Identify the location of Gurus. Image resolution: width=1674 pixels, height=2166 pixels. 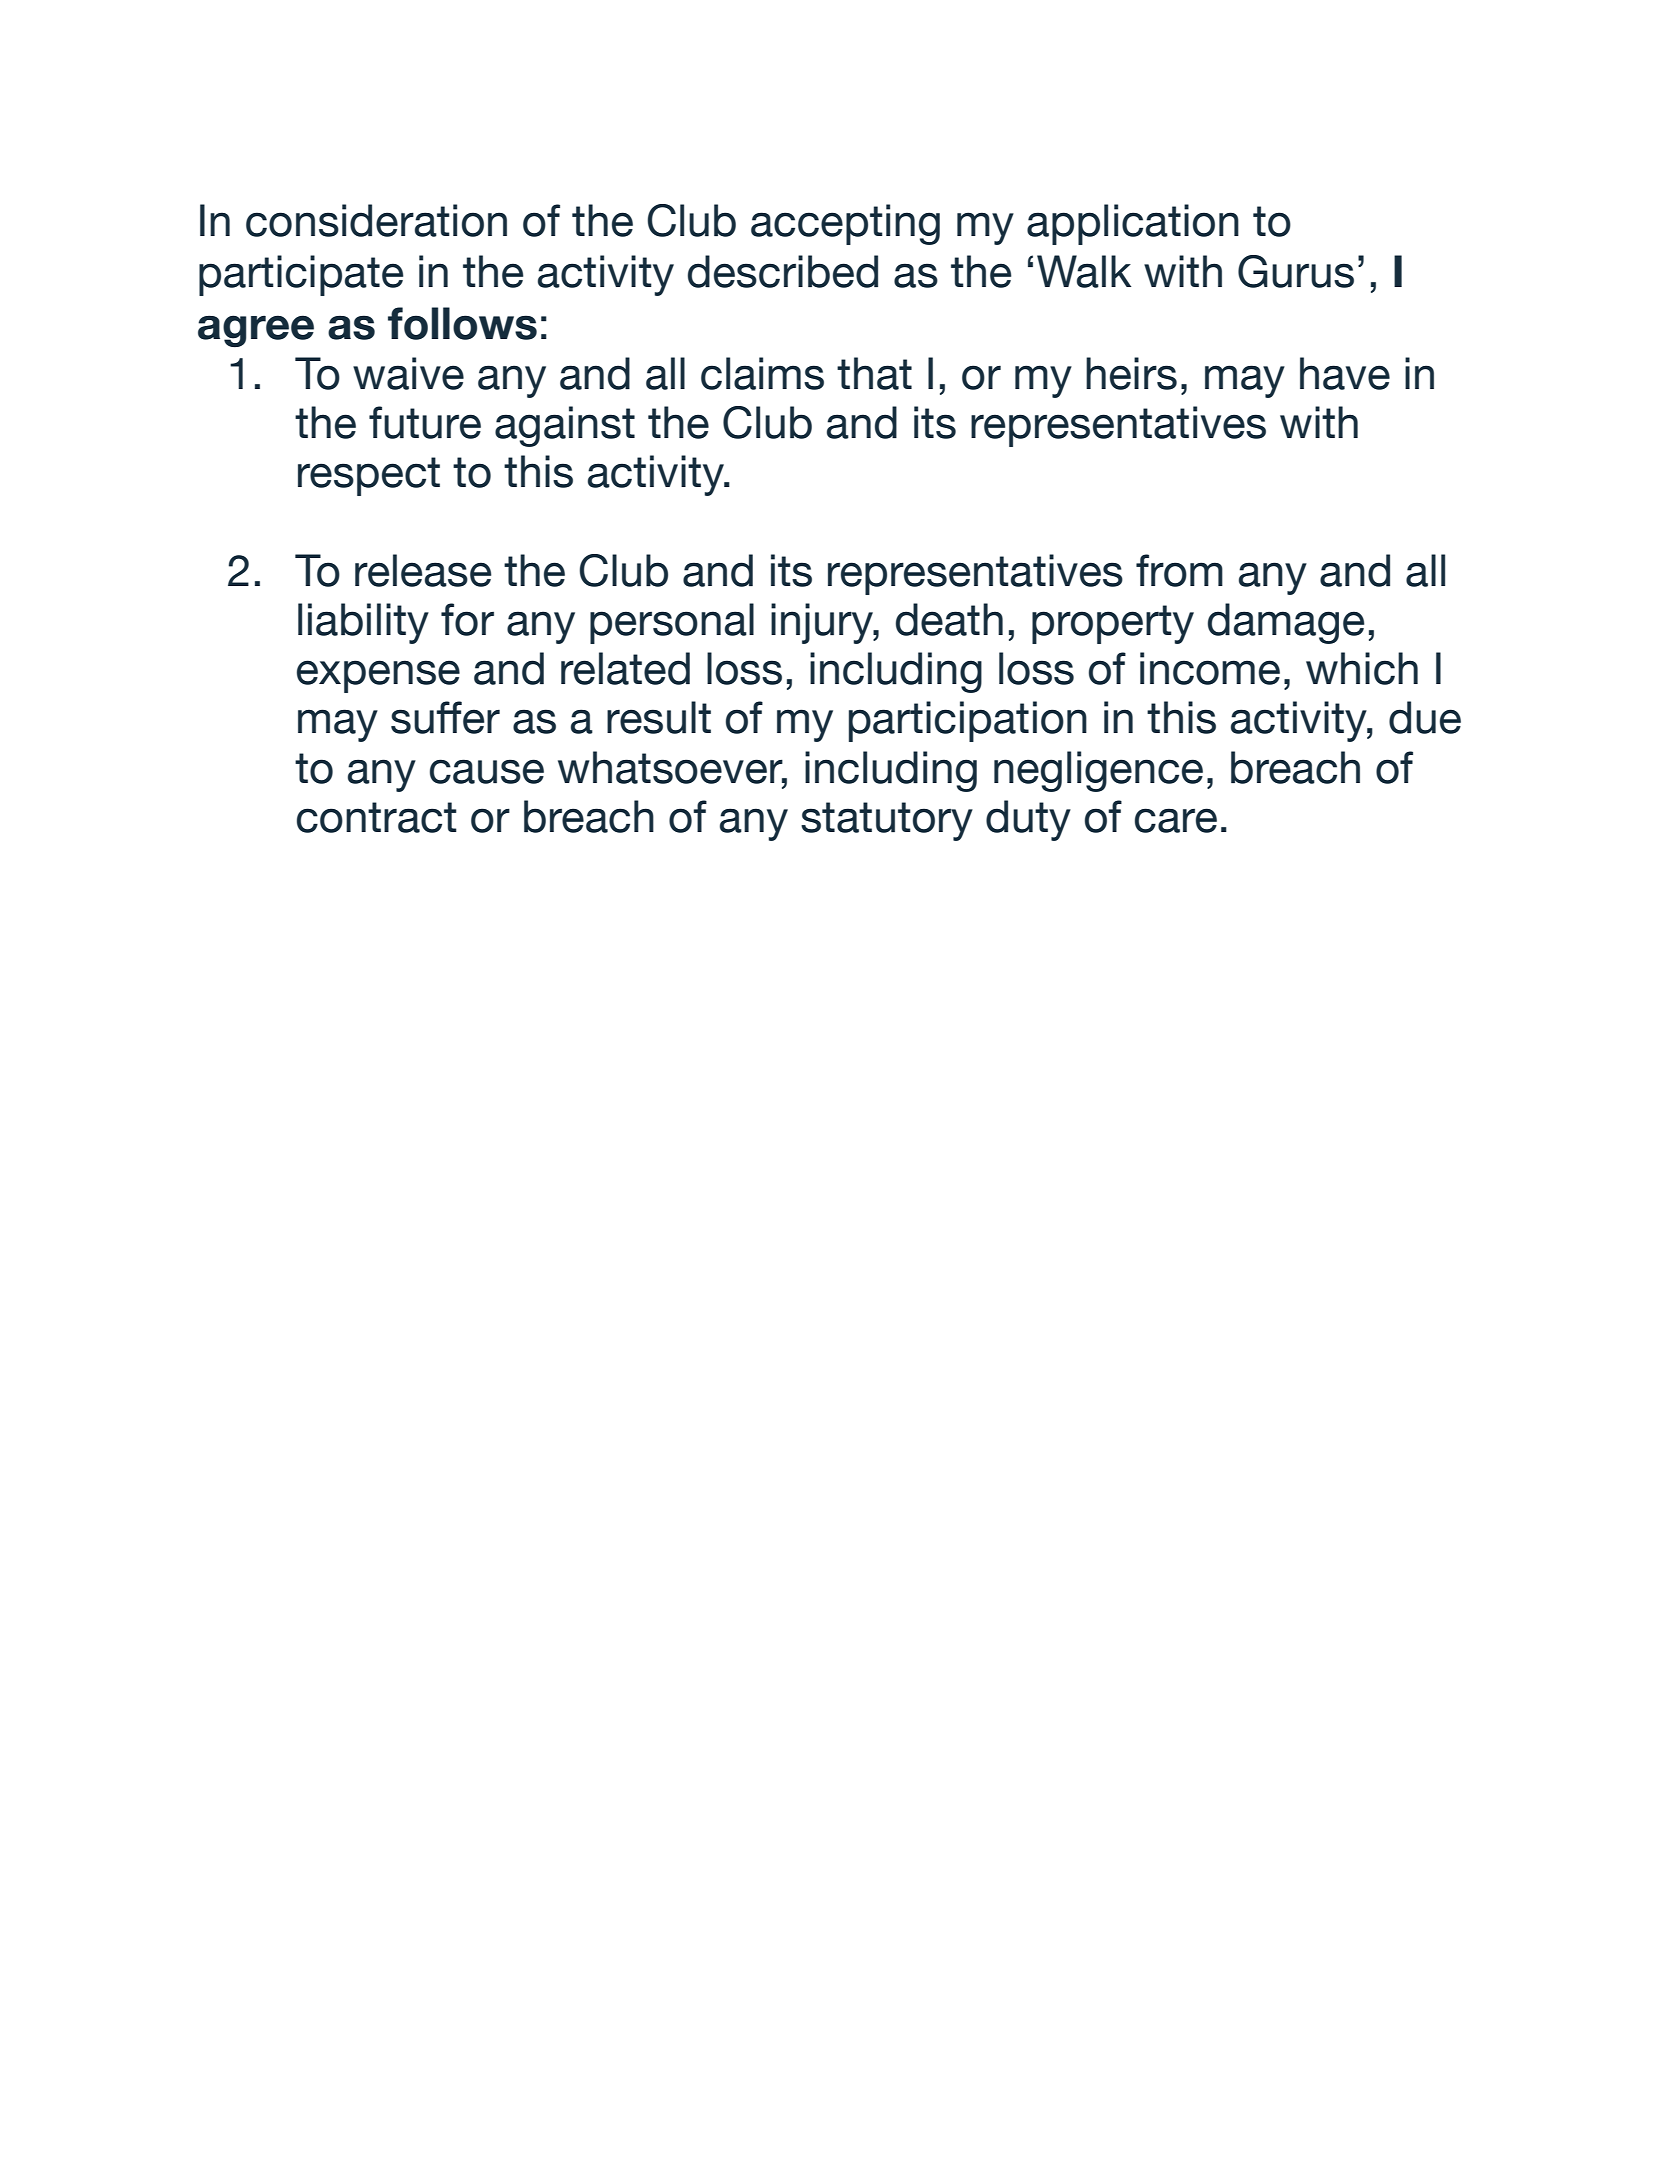
(1296, 271).
